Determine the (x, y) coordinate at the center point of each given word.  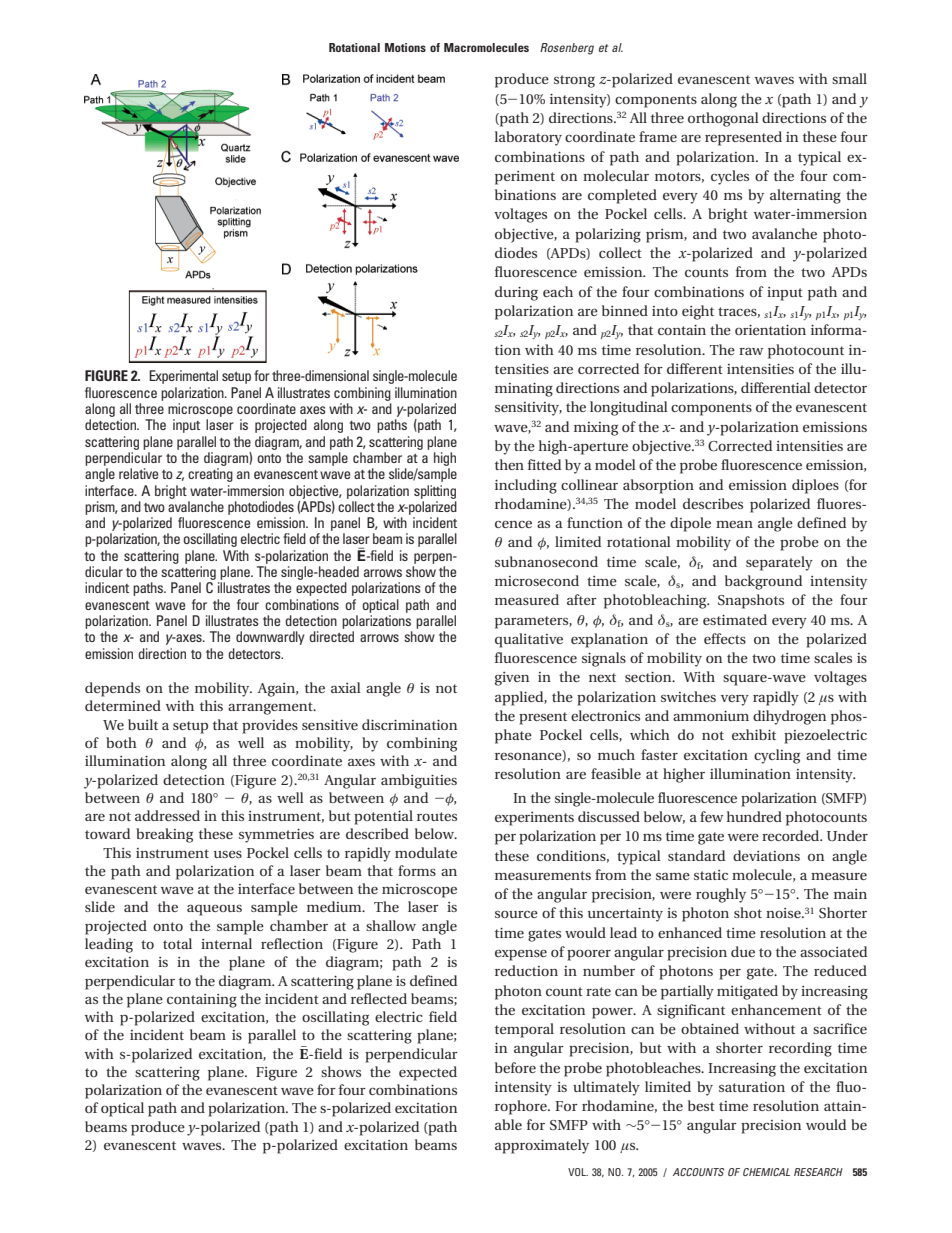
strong (574, 81)
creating (210, 475)
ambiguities (419, 781)
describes (713, 503)
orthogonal (723, 119)
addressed (167, 815)
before (515, 1067)
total (177, 943)
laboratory (528, 138)
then (509, 464)
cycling (777, 756)
